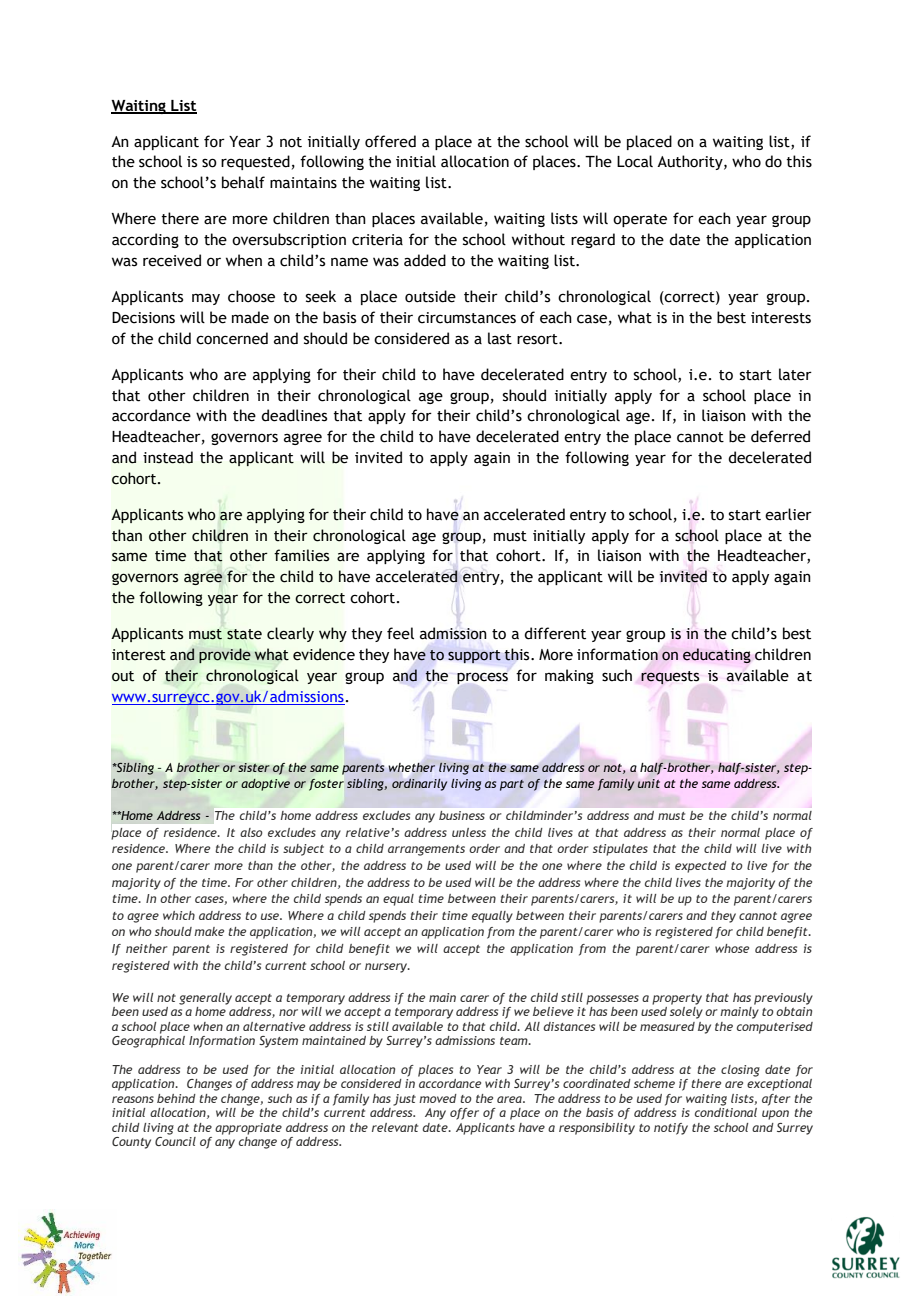  What do you see at coordinates (649, 783) in the image?
I see `unit` at bounding box center [649, 783].
